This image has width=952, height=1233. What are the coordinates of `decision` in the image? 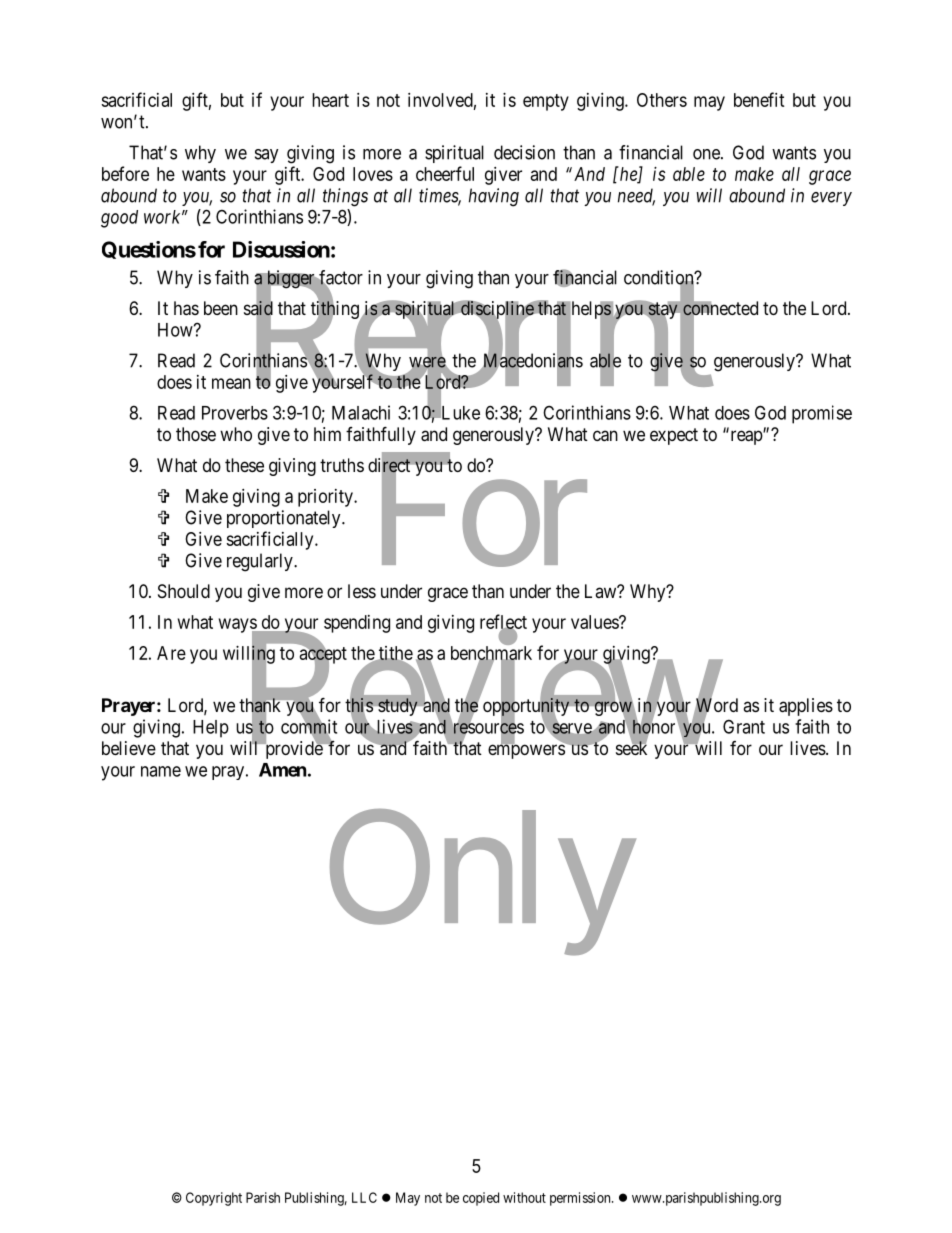 It's located at (524, 152).
